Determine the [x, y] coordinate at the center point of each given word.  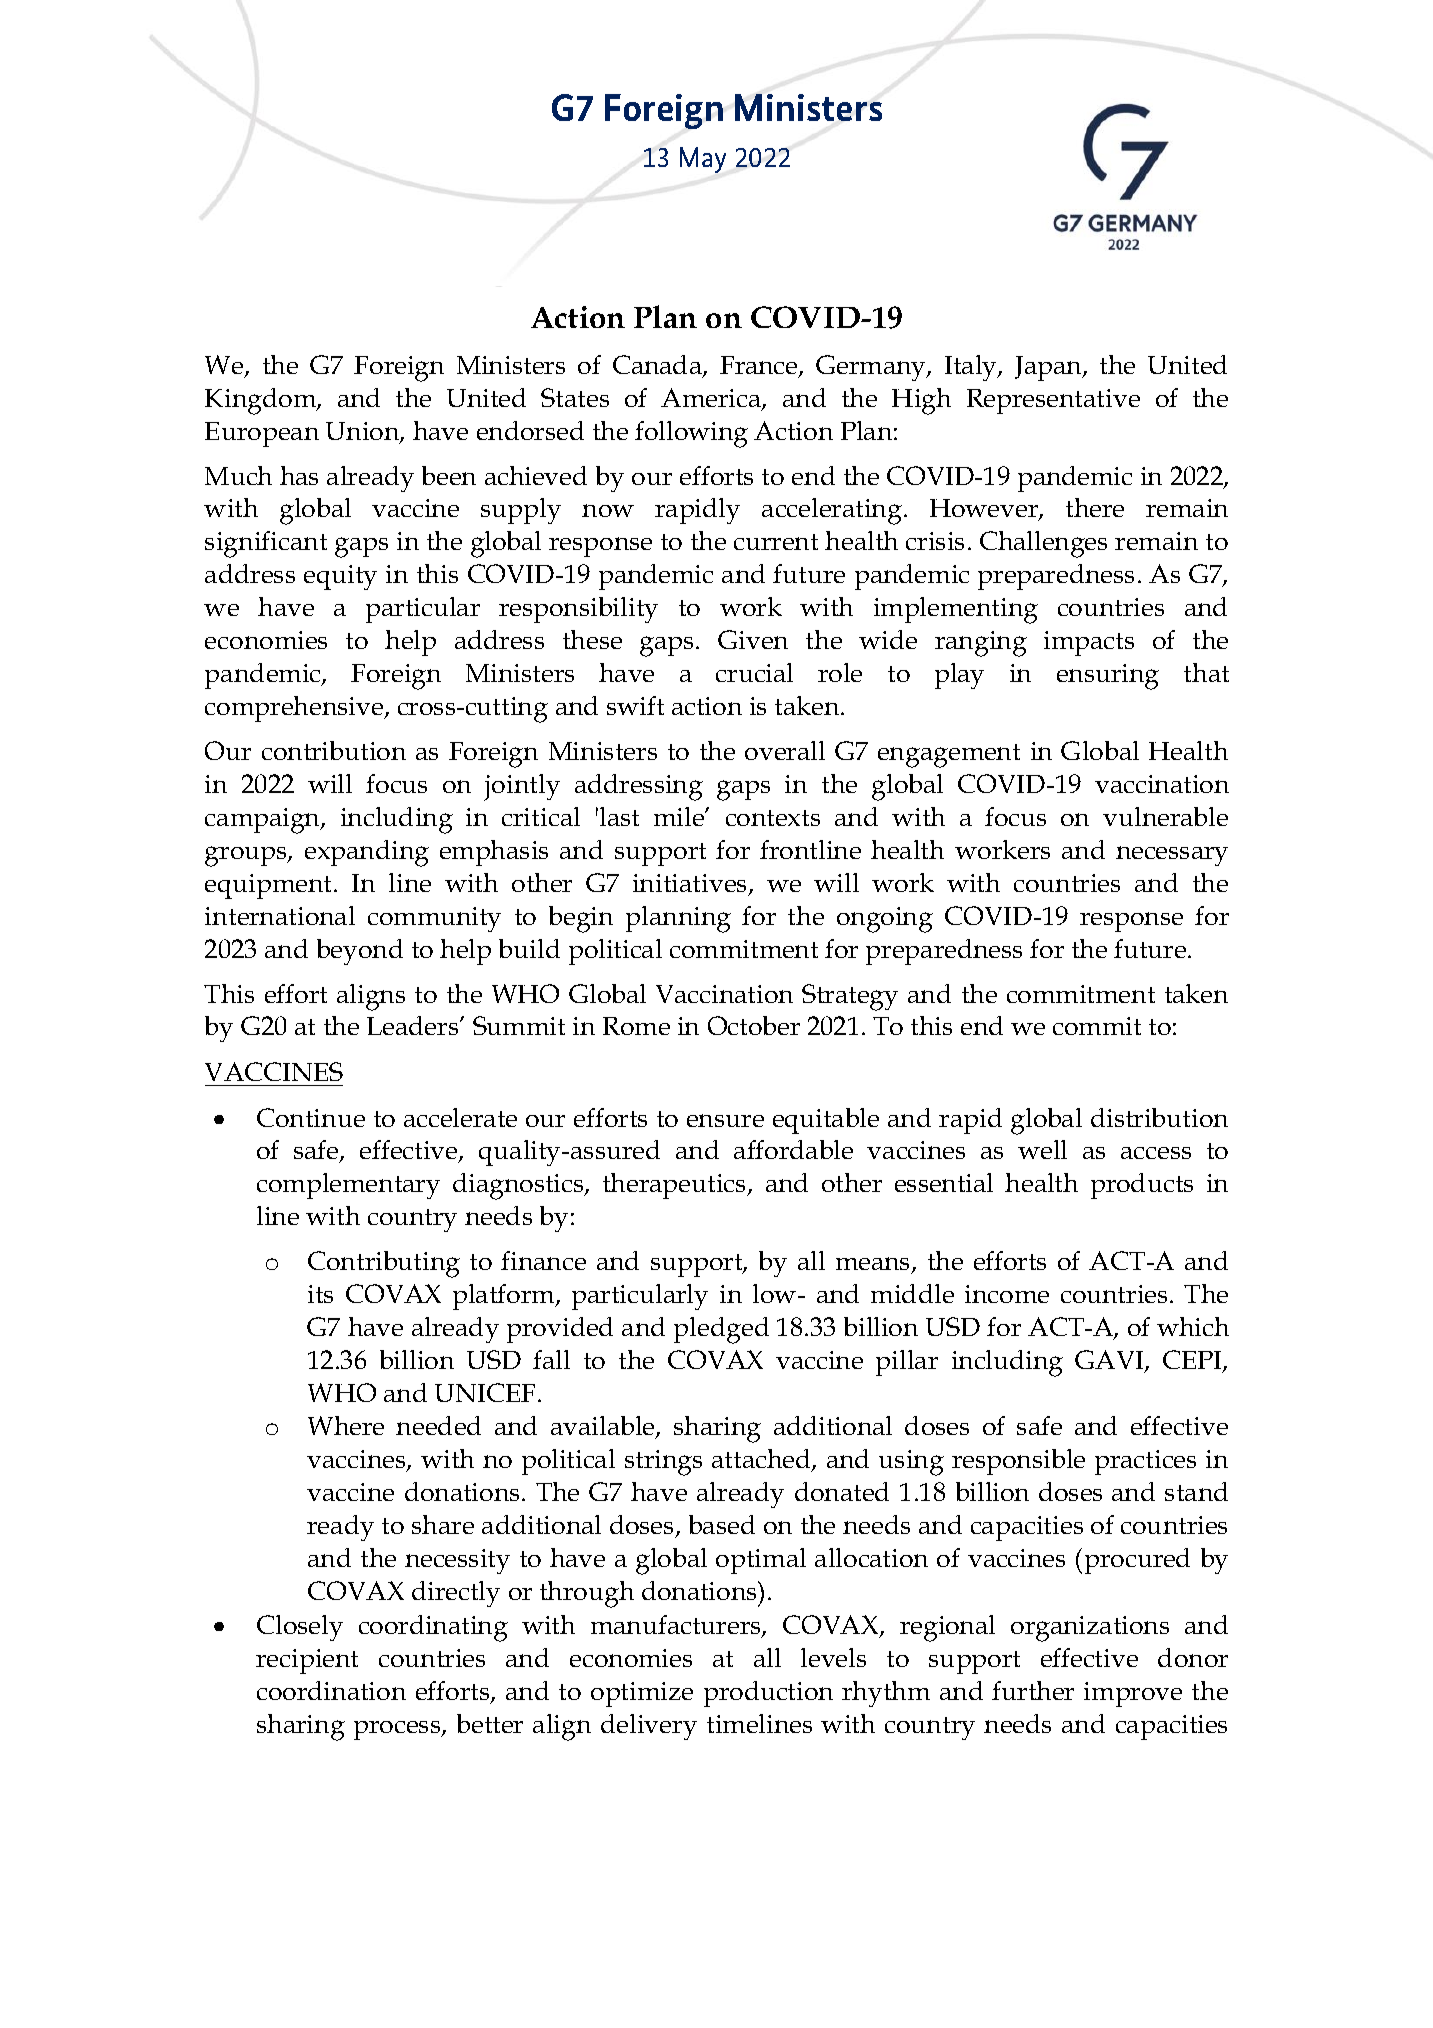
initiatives [691, 884]
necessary [1172, 856]
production [768, 1694]
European [262, 434]
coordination [331, 1690]
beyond [360, 952]
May [703, 160]
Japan [1049, 368]
